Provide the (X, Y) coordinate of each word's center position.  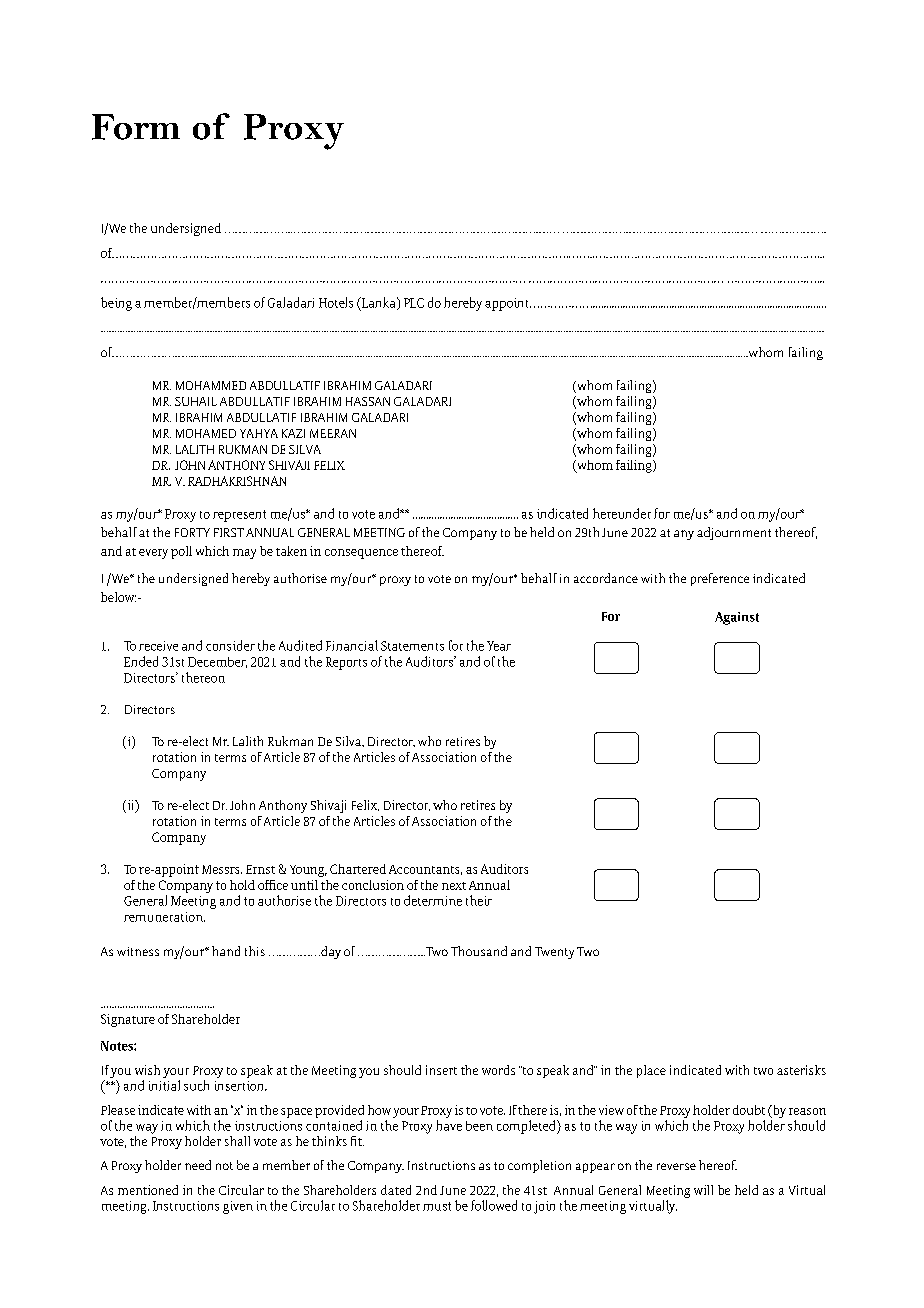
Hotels (336, 302)
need (198, 1165)
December (217, 662)
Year (499, 646)
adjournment (734, 533)
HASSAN (368, 401)
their (479, 900)
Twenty (554, 953)
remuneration (164, 917)
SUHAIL (196, 401)
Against (737, 618)
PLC (414, 303)
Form (136, 127)
